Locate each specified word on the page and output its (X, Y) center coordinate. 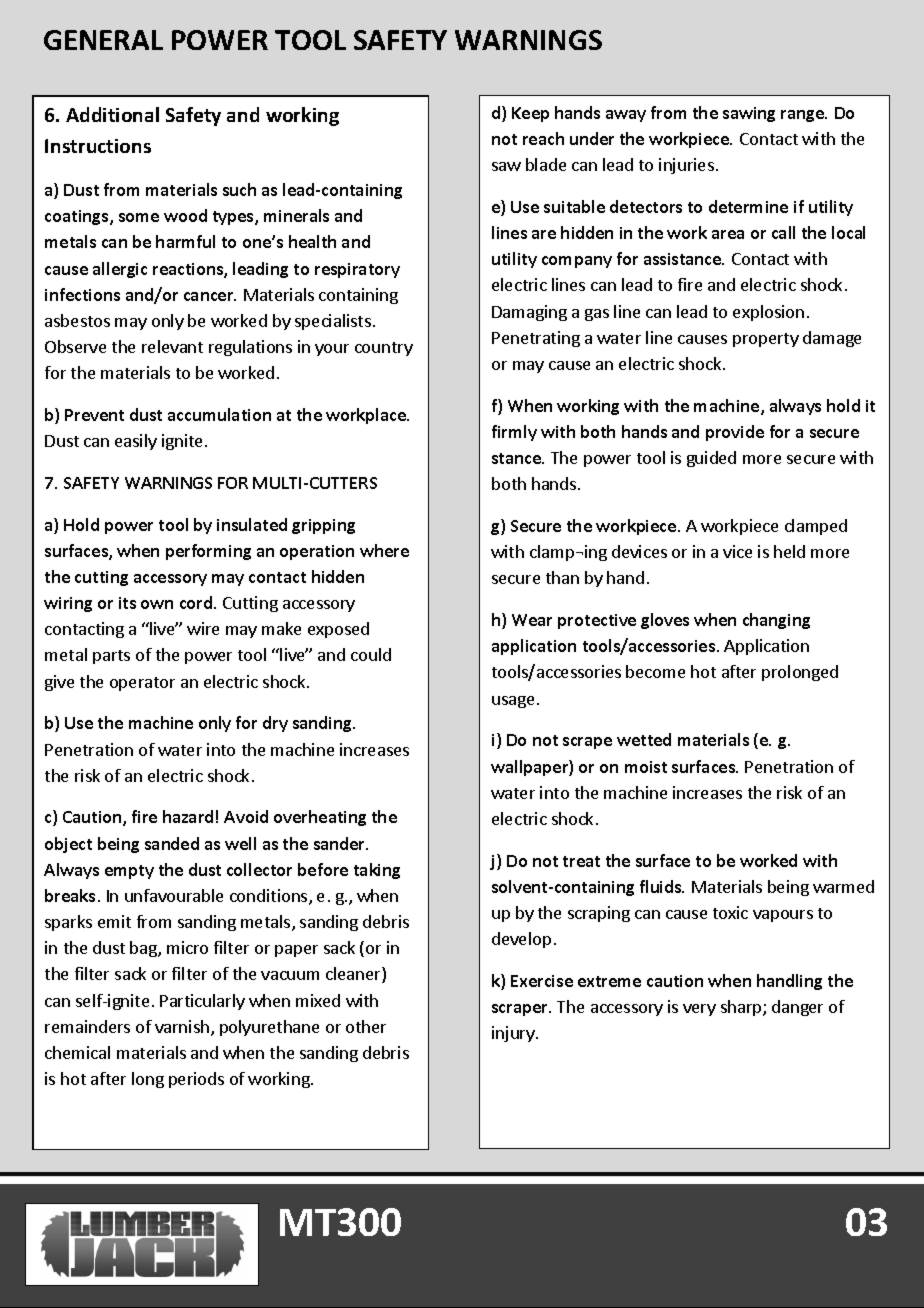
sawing (749, 114)
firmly (514, 433)
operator (142, 684)
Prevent (94, 415)
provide (735, 433)
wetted (644, 739)
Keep (530, 114)
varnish (182, 1026)
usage (513, 702)
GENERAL (103, 40)
